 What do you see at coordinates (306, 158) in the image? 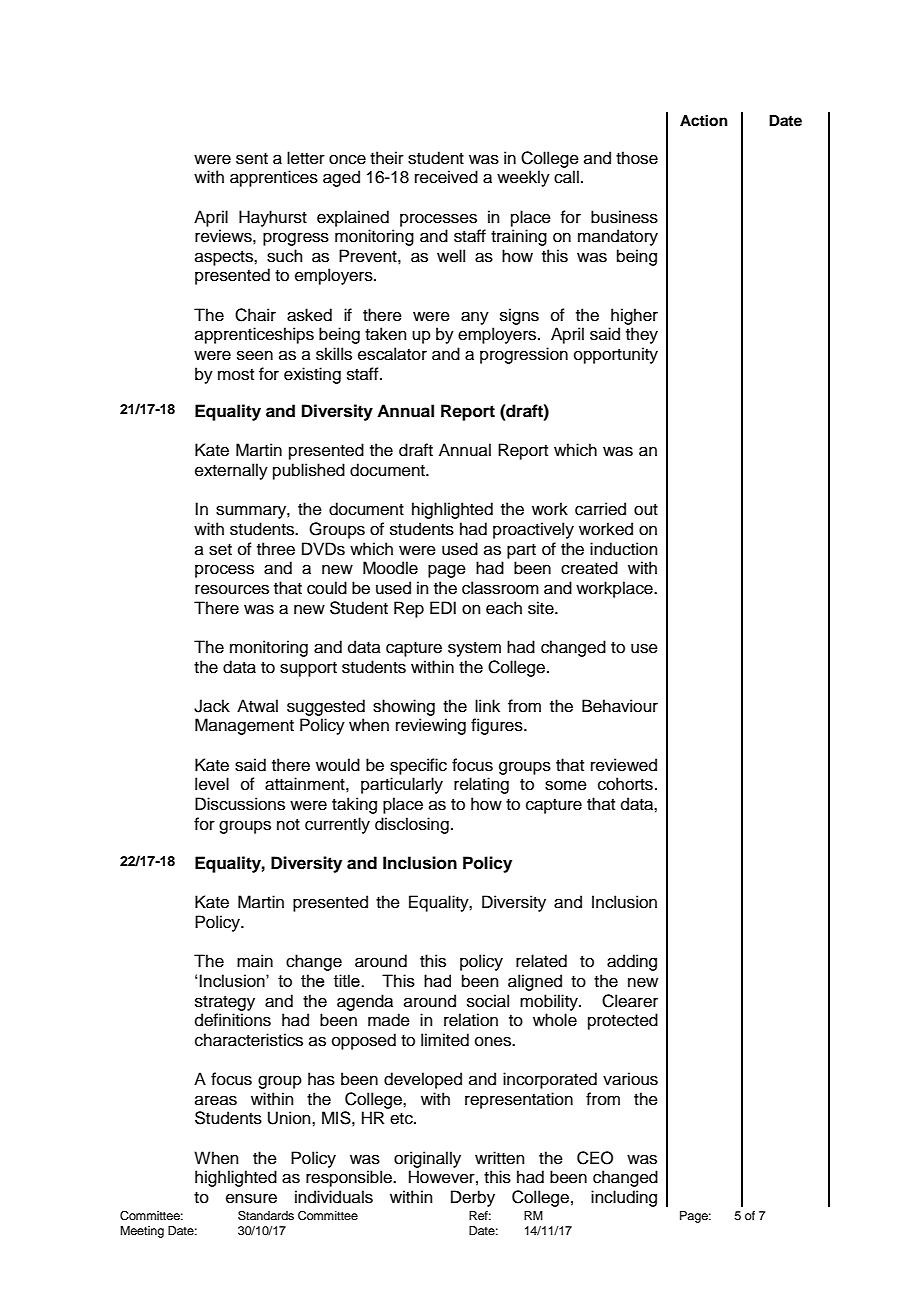
I see `letter` at bounding box center [306, 158].
